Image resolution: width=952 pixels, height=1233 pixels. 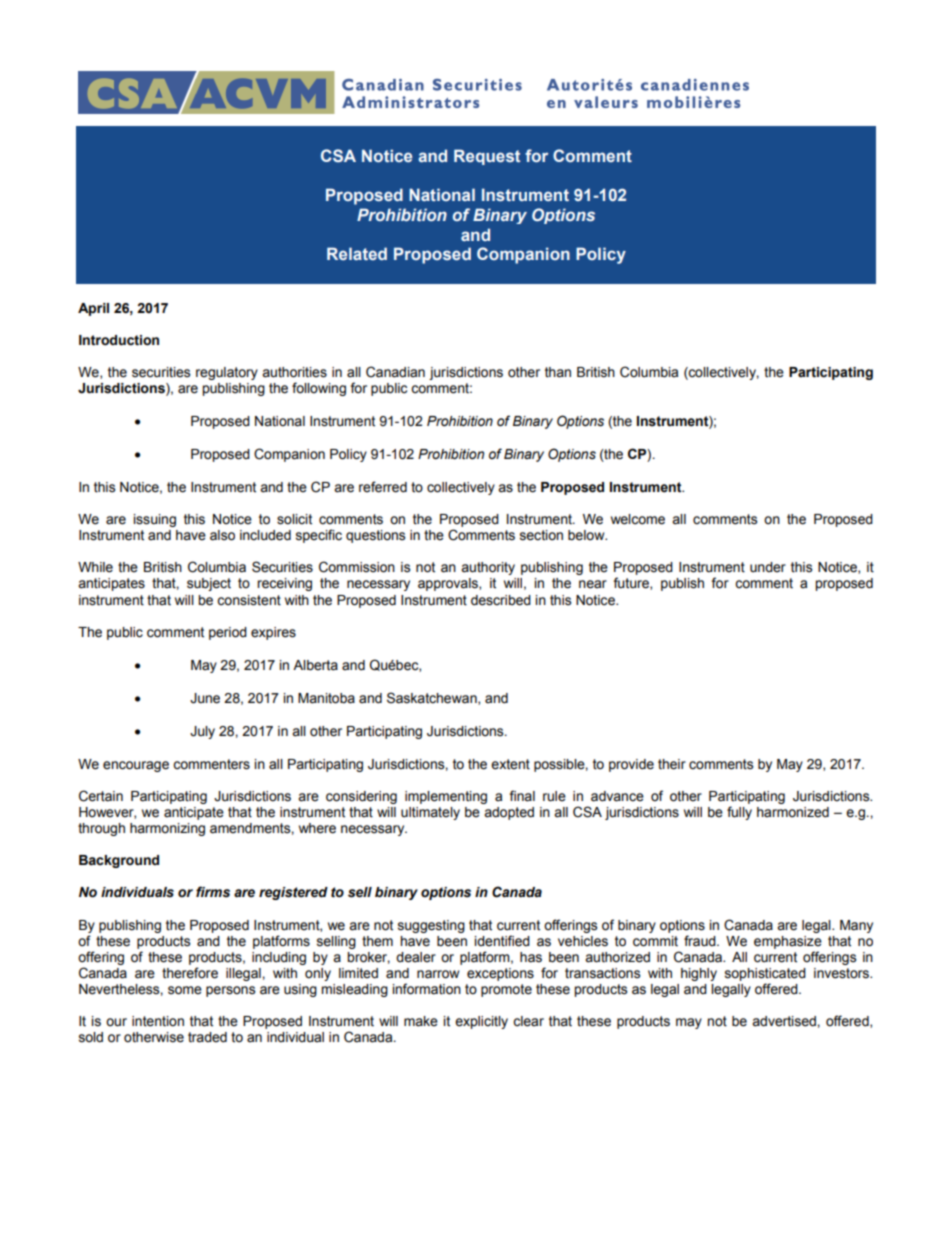 I want to click on Related, so click(x=357, y=253).
